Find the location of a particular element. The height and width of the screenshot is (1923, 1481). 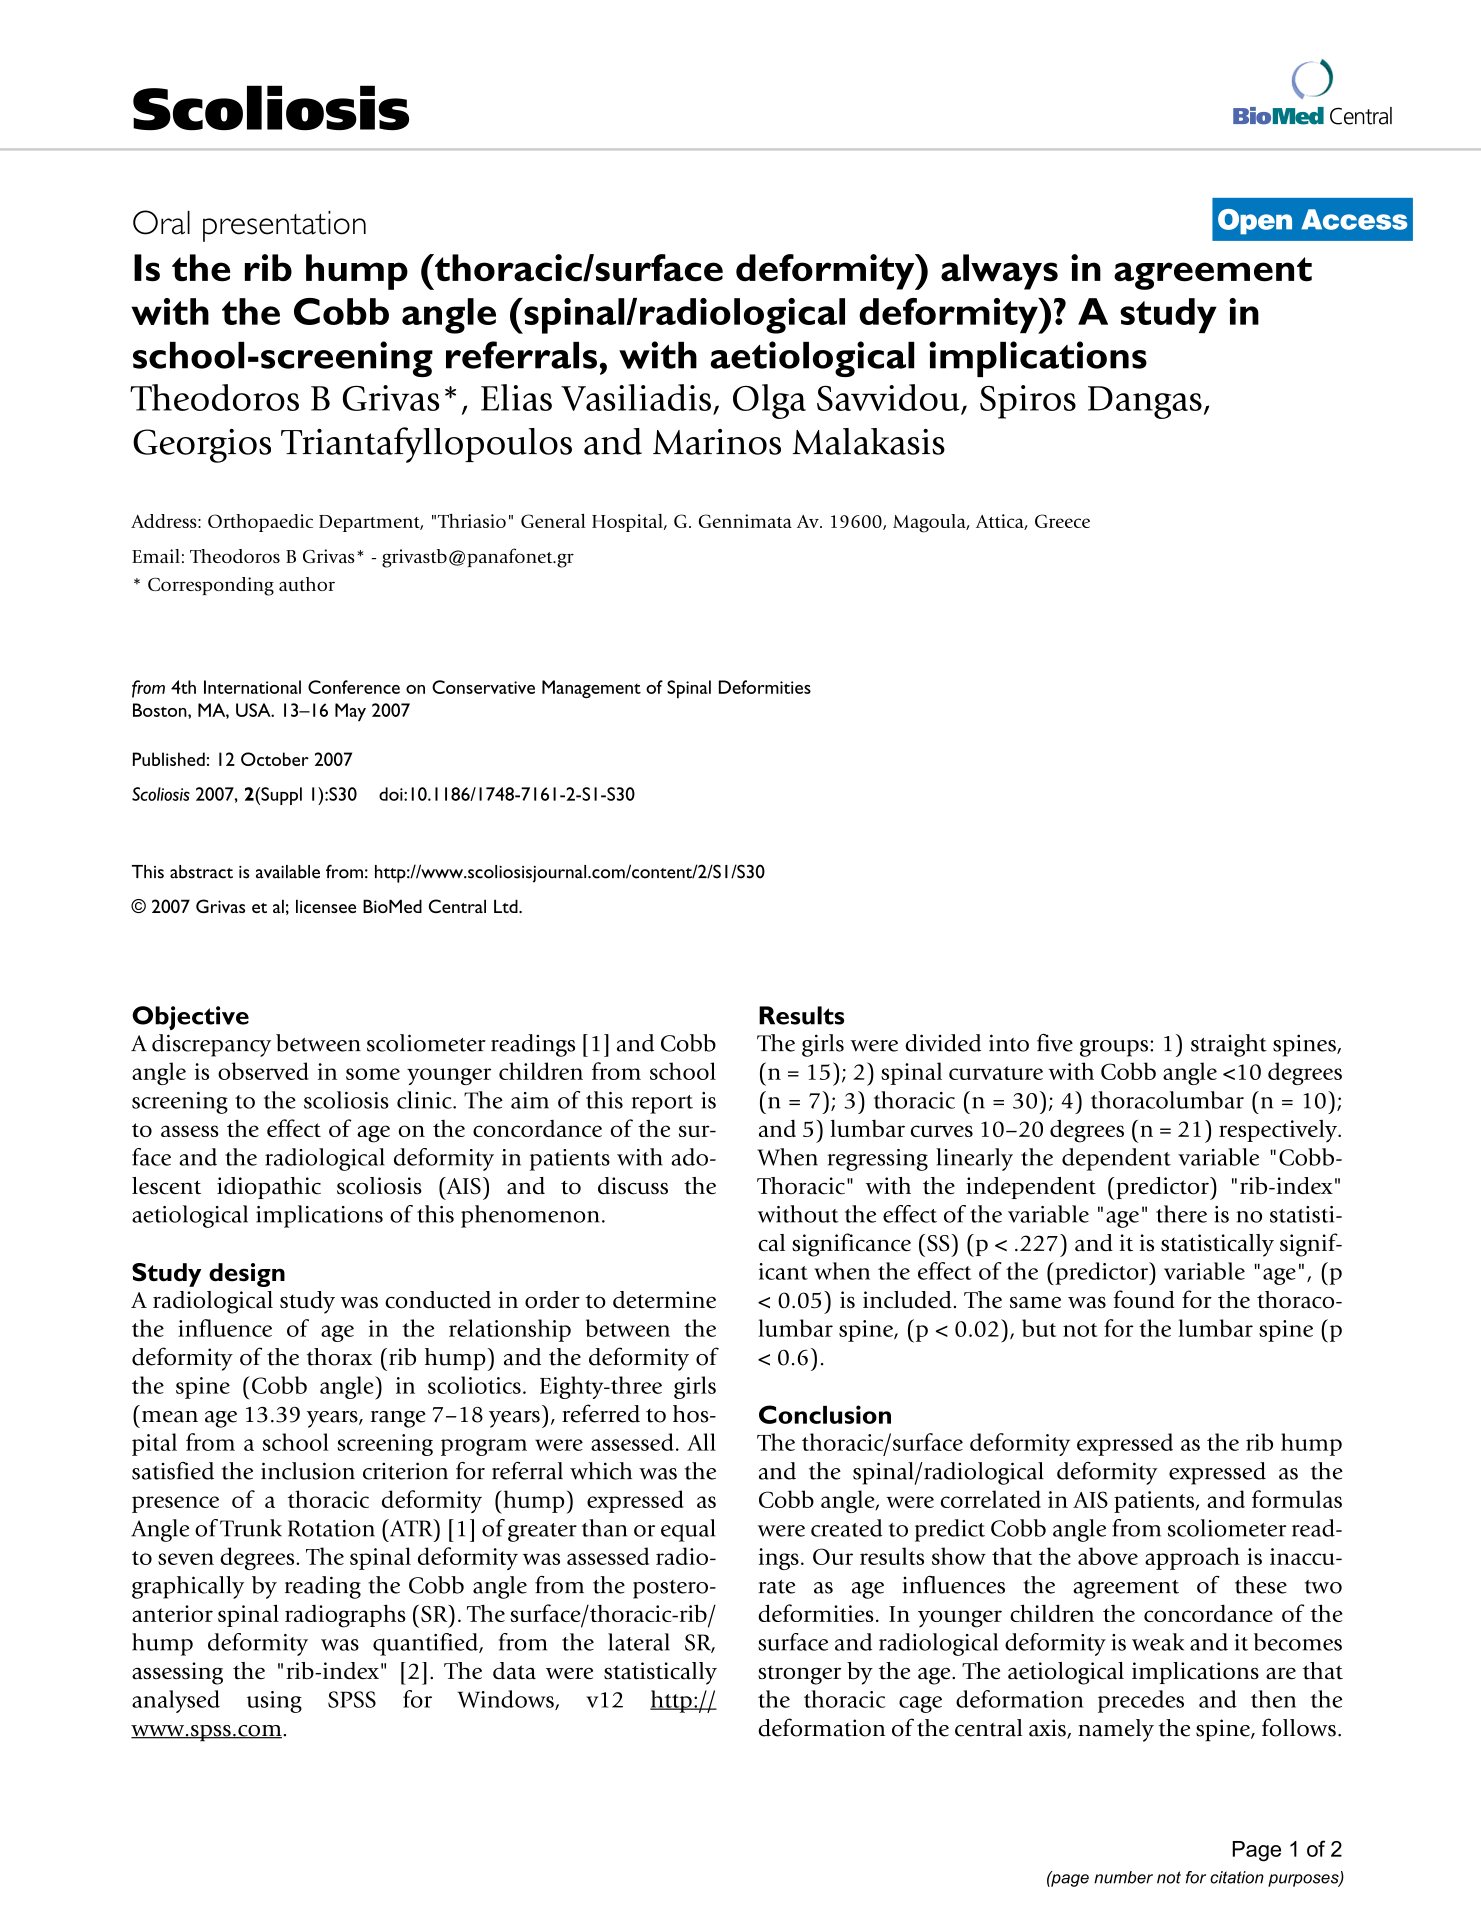

design is located at coordinates (247, 1275).
